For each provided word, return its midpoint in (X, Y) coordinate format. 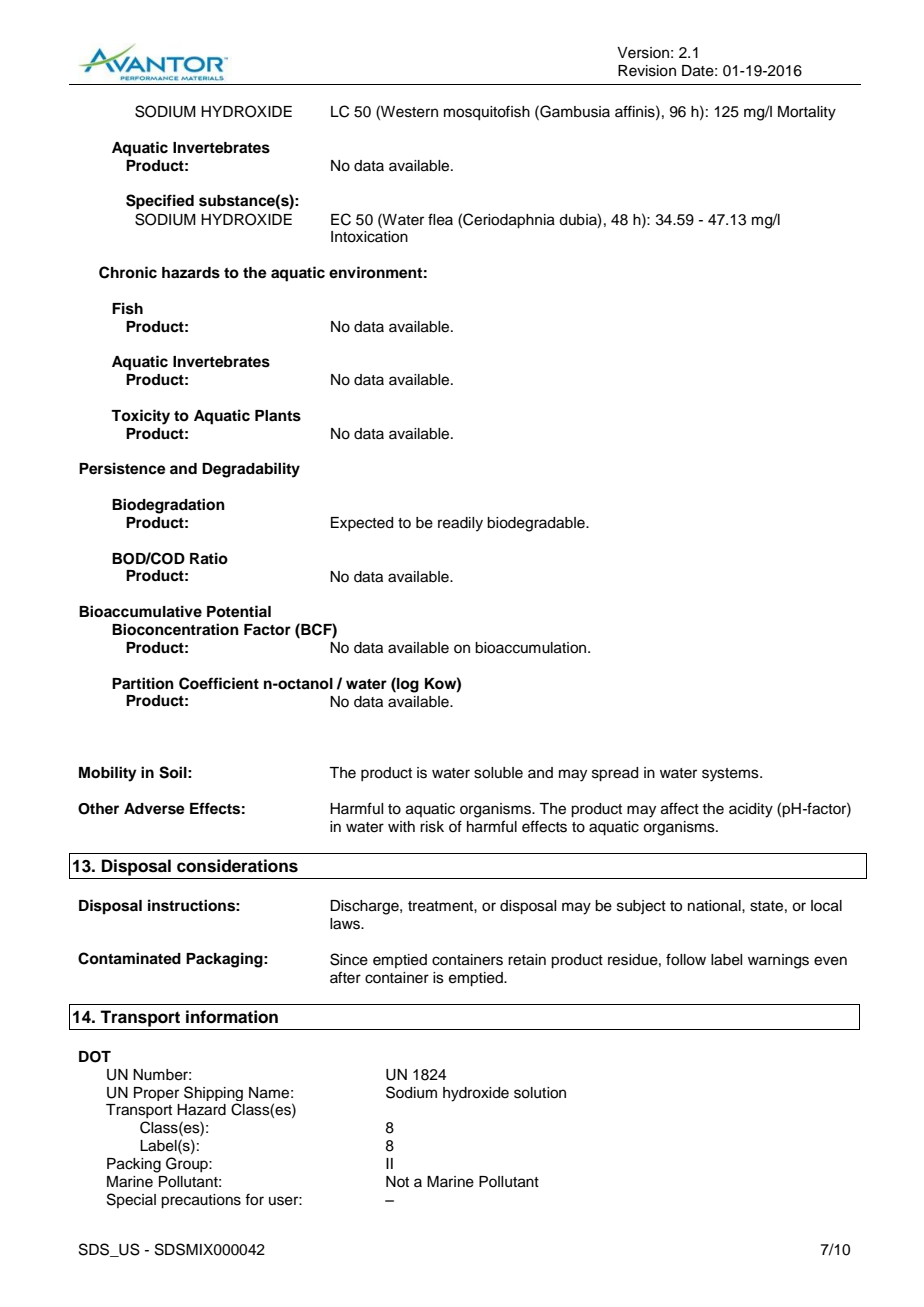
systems (731, 775)
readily (460, 524)
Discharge (365, 907)
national (715, 906)
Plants (278, 416)
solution (540, 1093)
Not (397, 1181)
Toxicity (140, 417)
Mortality (807, 113)
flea (440, 219)
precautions (201, 1201)
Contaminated (129, 958)
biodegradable (537, 524)
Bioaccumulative (140, 611)
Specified (160, 202)
